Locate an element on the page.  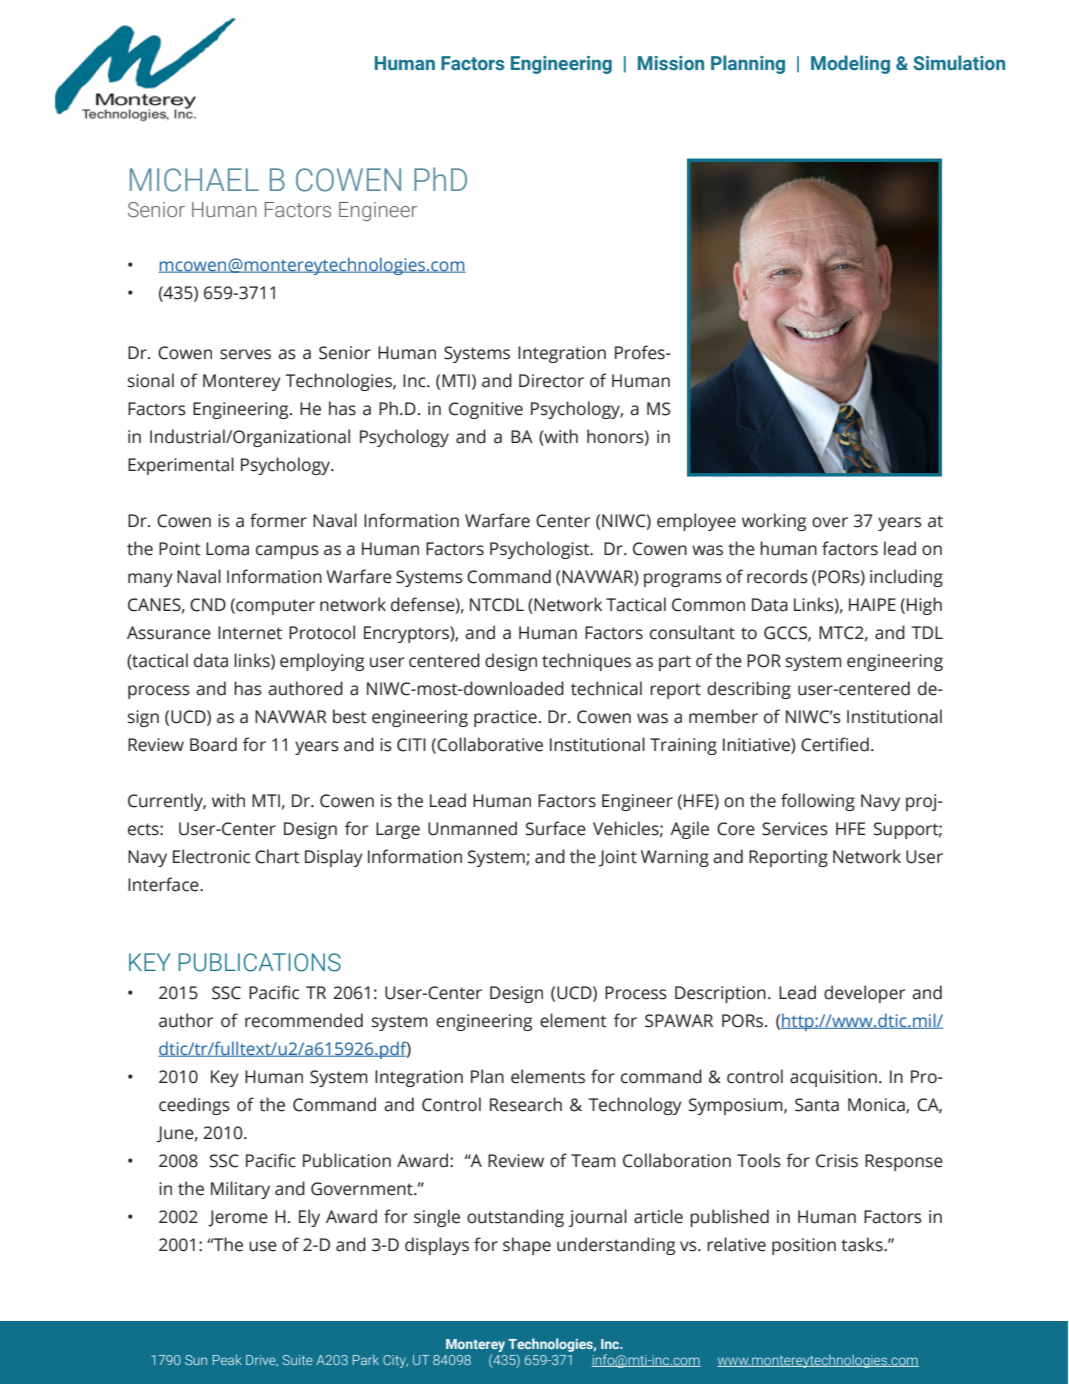
shape is located at coordinates (527, 1246).
